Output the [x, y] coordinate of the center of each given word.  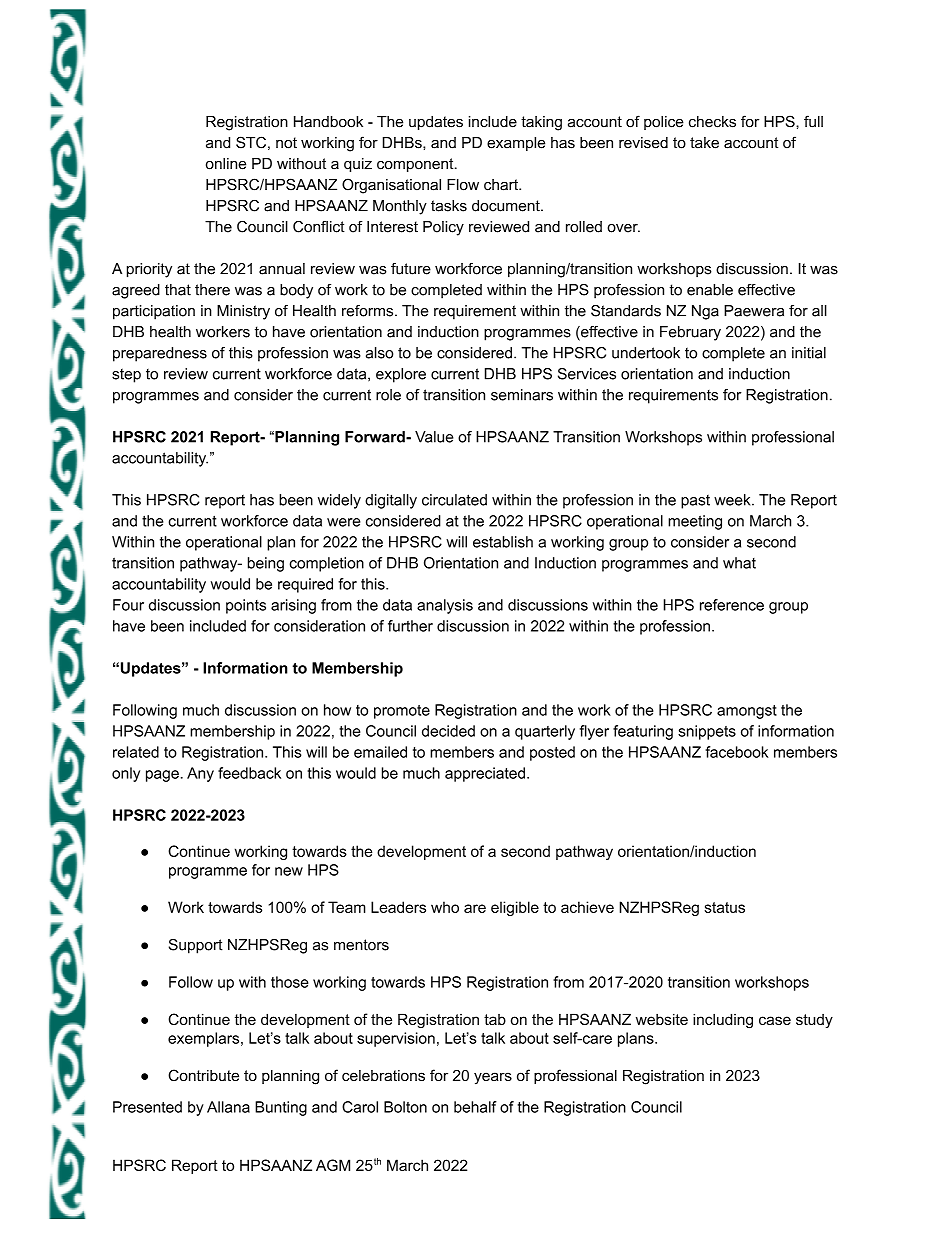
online [226, 164]
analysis [445, 606]
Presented [147, 1107]
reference [732, 605]
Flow [463, 185]
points [246, 606]
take [704, 143]
